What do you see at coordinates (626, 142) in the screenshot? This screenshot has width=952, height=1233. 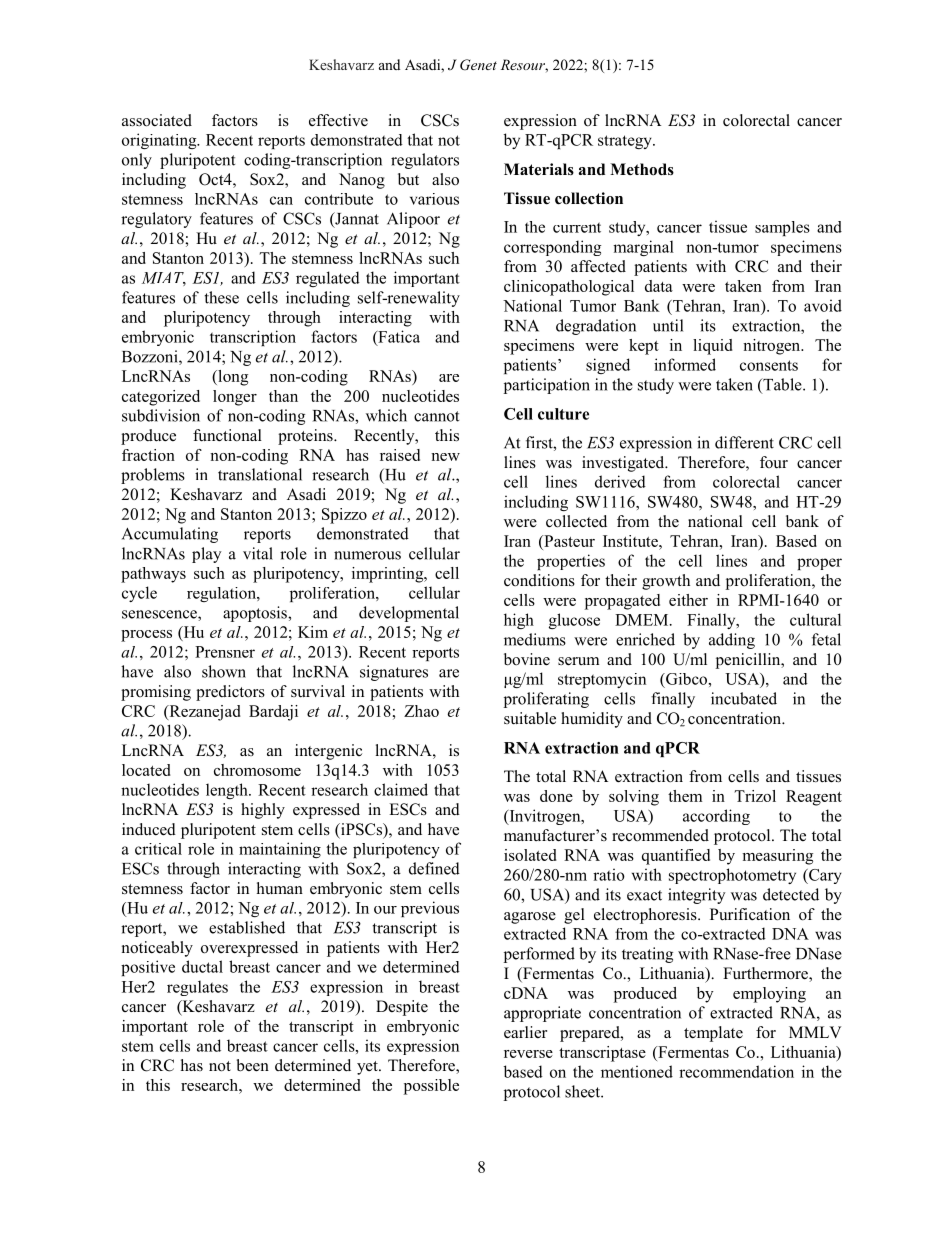 I see `strategy` at bounding box center [626, 142].
